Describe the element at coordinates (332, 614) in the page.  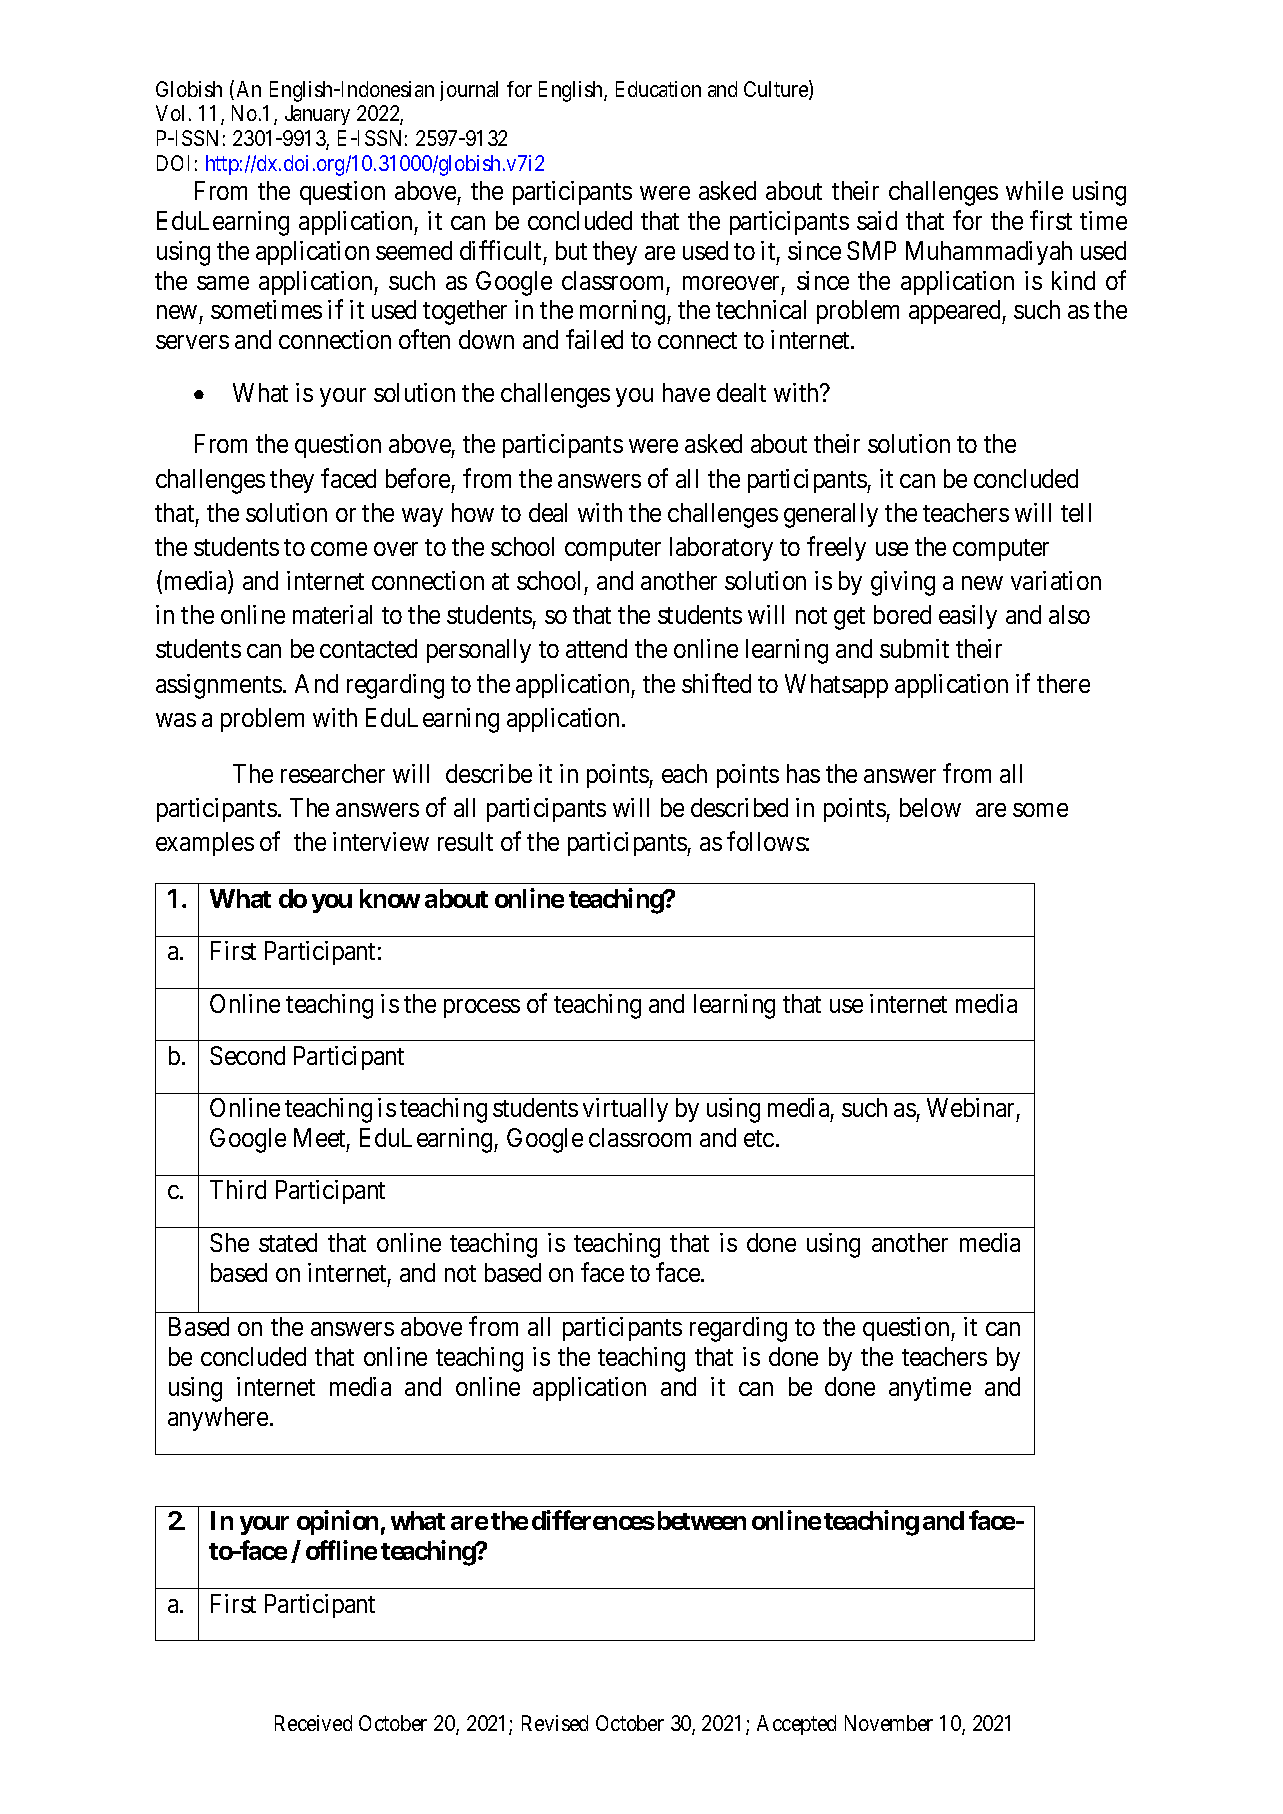
I see `material` at that location.
